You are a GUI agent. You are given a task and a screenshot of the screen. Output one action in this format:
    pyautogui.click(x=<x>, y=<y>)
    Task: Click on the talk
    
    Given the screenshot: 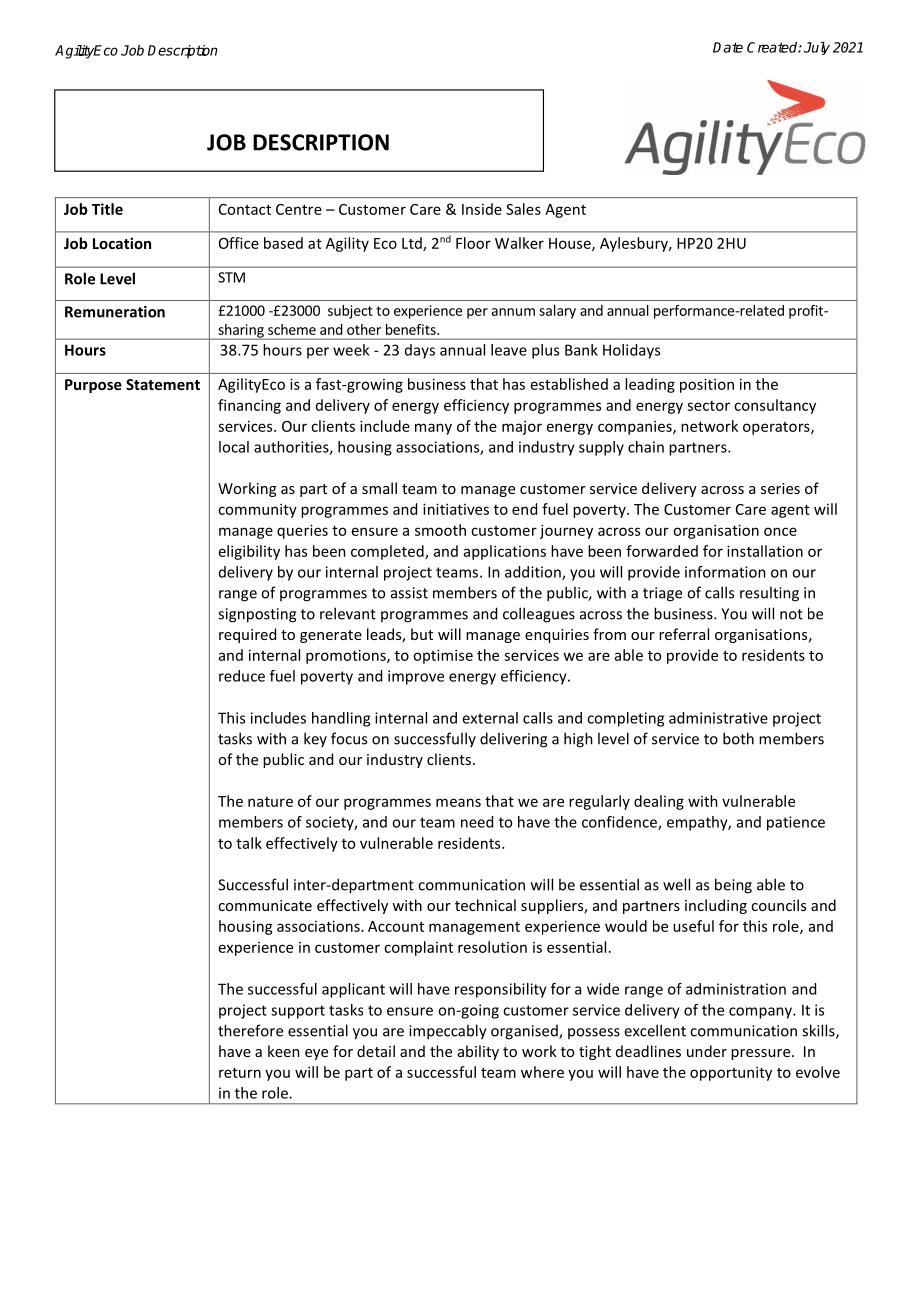 What is the action you would take?
    pyautogui.click(x=249, y=843)
